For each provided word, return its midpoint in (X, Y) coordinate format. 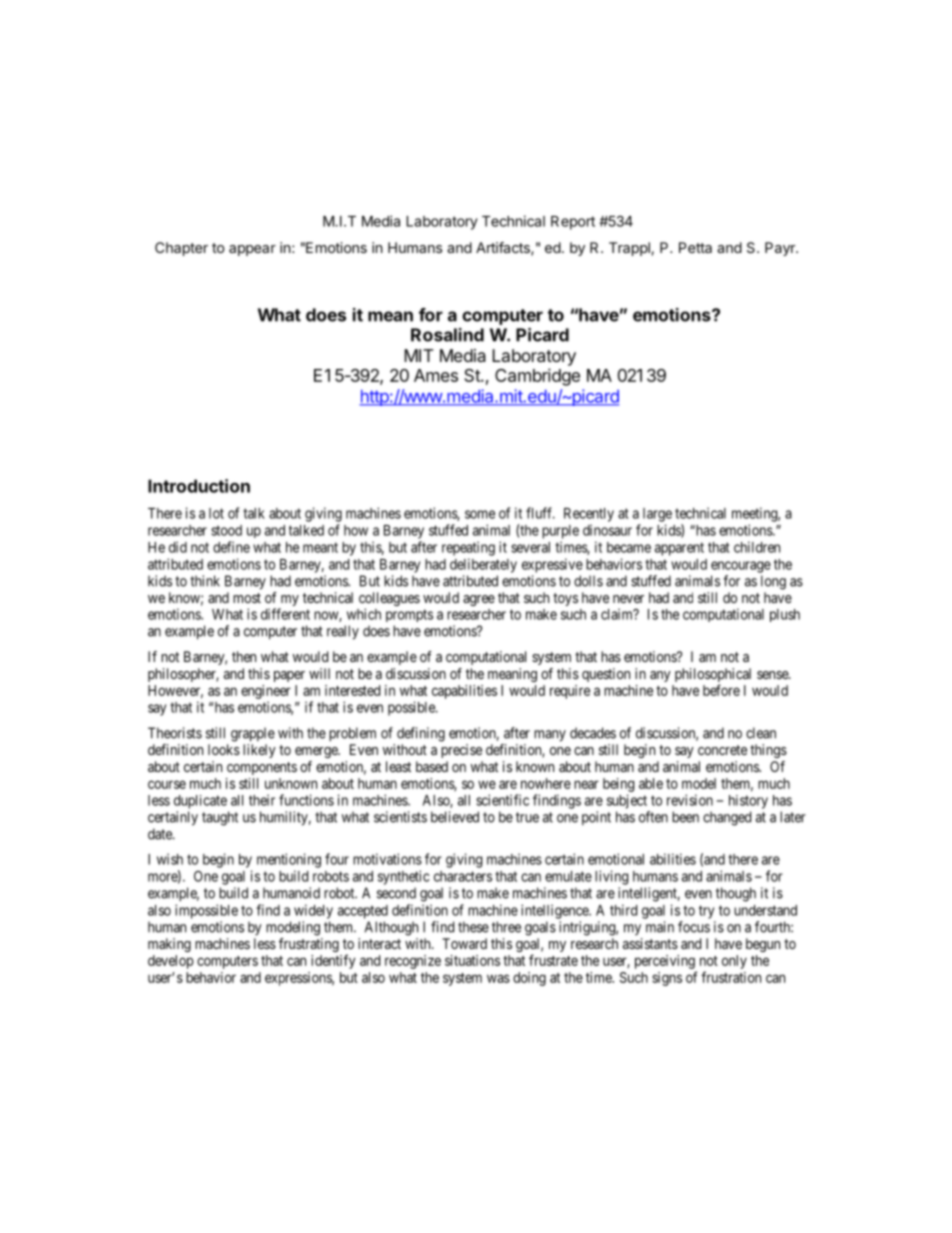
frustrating (309, 945)
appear (252, 250)
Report (573, 223)
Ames (436, 375)
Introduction (199, 486)
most (247, 598)
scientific (502, 800)
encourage (741, 567)
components (262, 768)
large (657, 515)
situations (472, 960)
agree (479, 600)
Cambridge (537, 377)
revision (690, 800)
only (734, 962)
